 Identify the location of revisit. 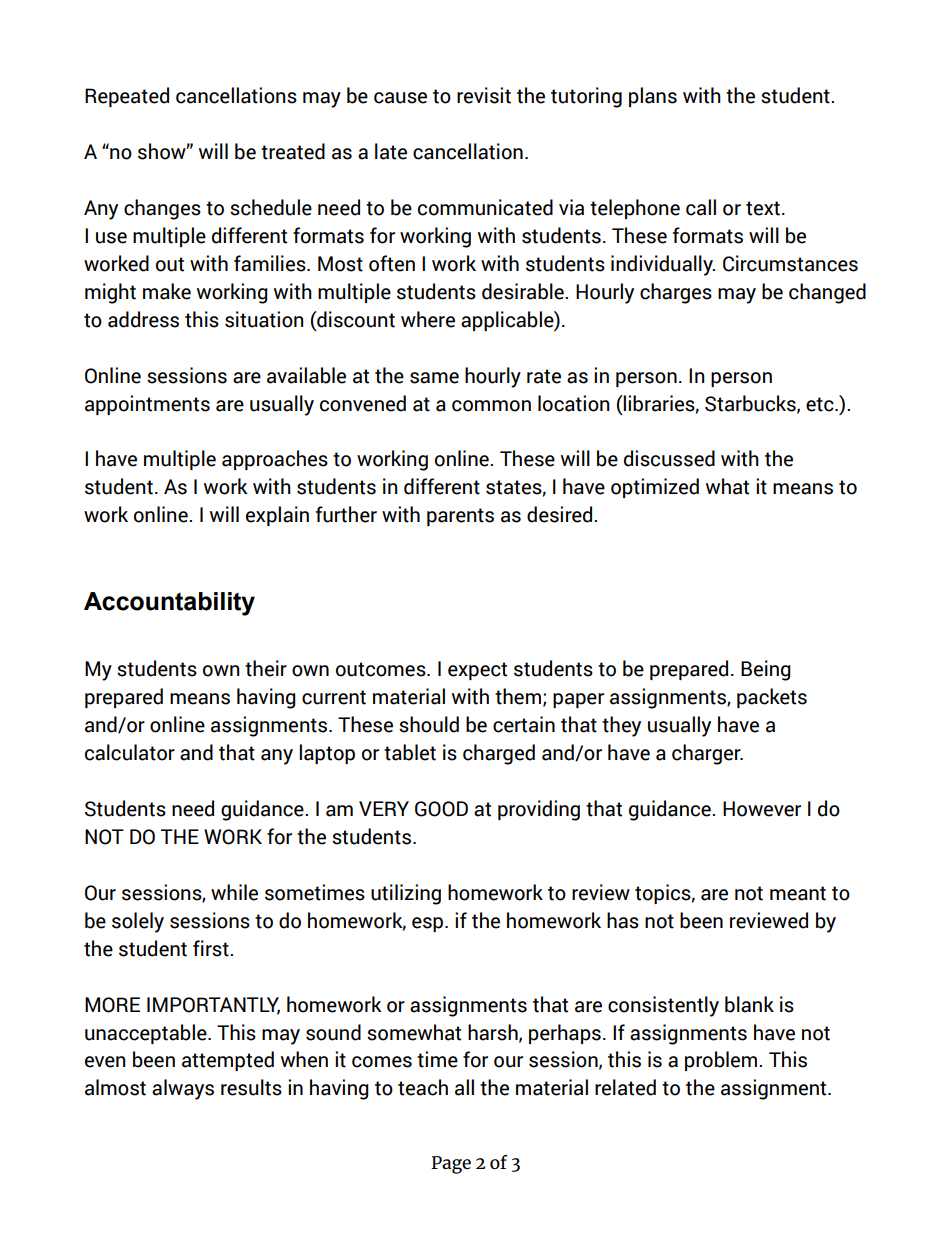
(484, 95).
